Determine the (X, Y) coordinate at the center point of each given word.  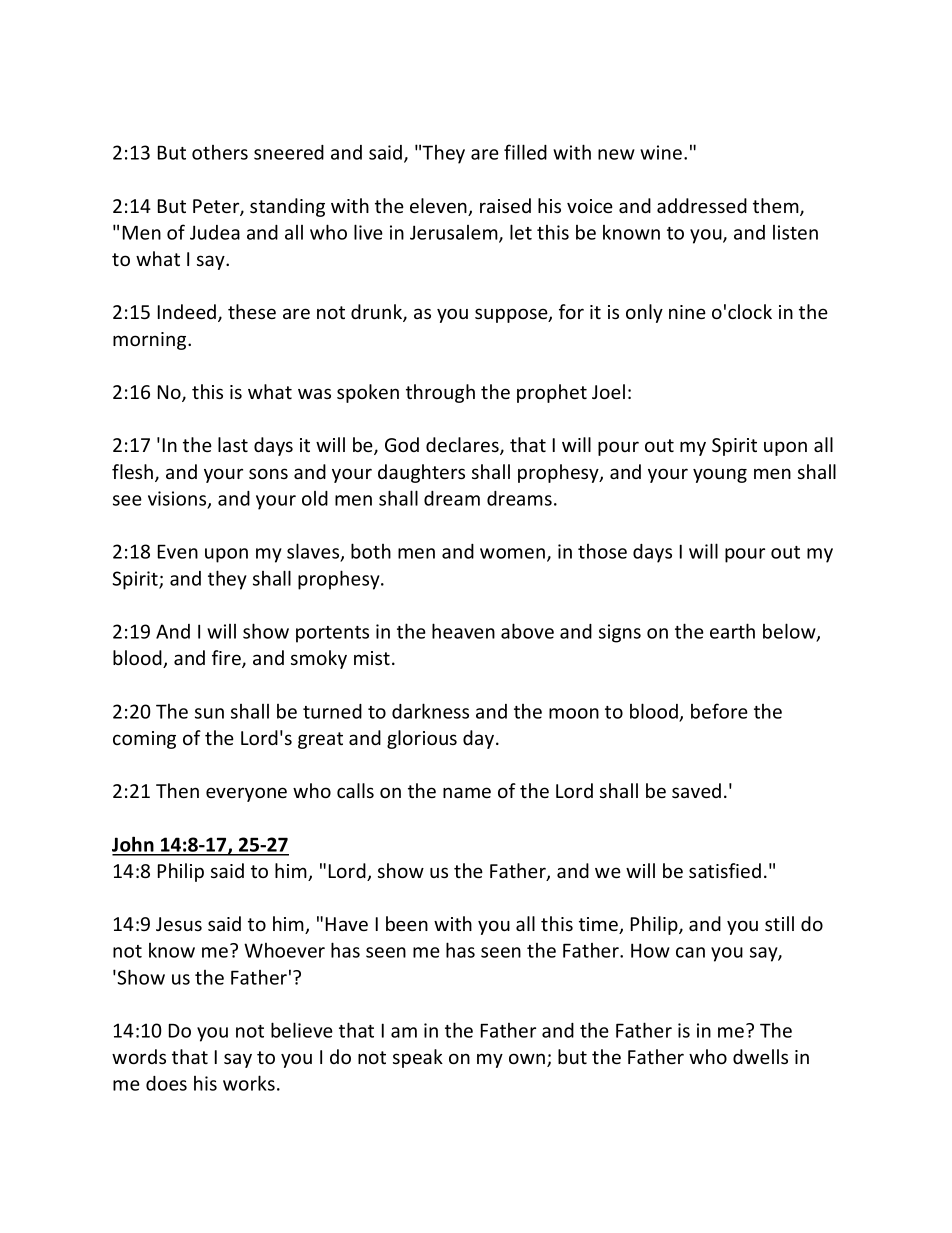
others (220, 152)
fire (227, 659)
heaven (463, 631)
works (249, 1083)
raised (505, 205)
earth (732, 631)
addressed (702, 205)
